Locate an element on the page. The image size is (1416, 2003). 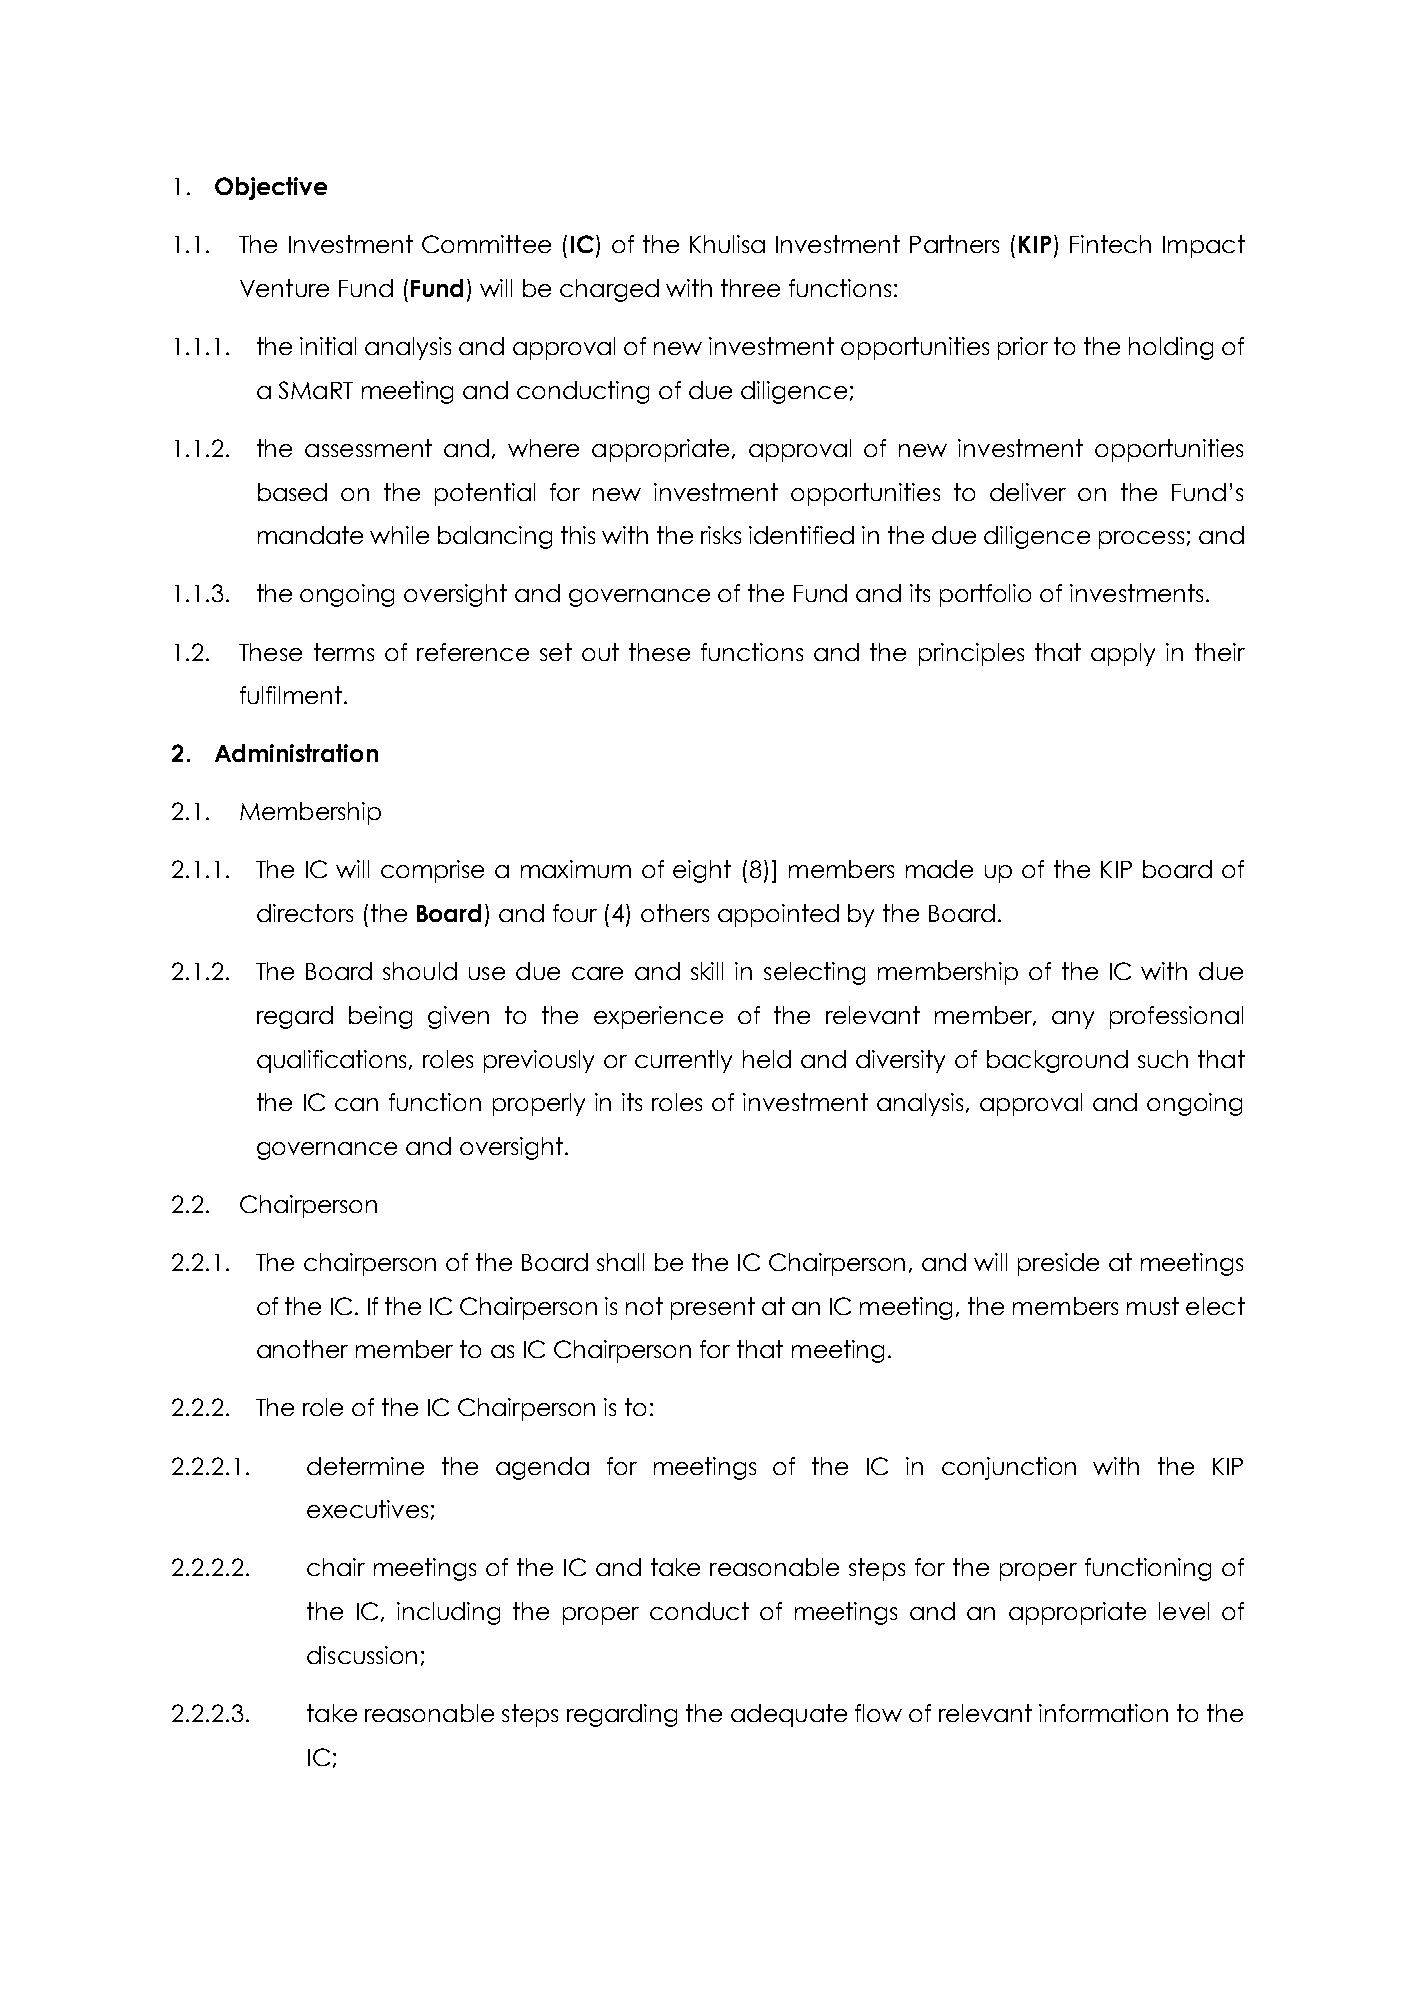
three is located at coordinates (750, 288).
